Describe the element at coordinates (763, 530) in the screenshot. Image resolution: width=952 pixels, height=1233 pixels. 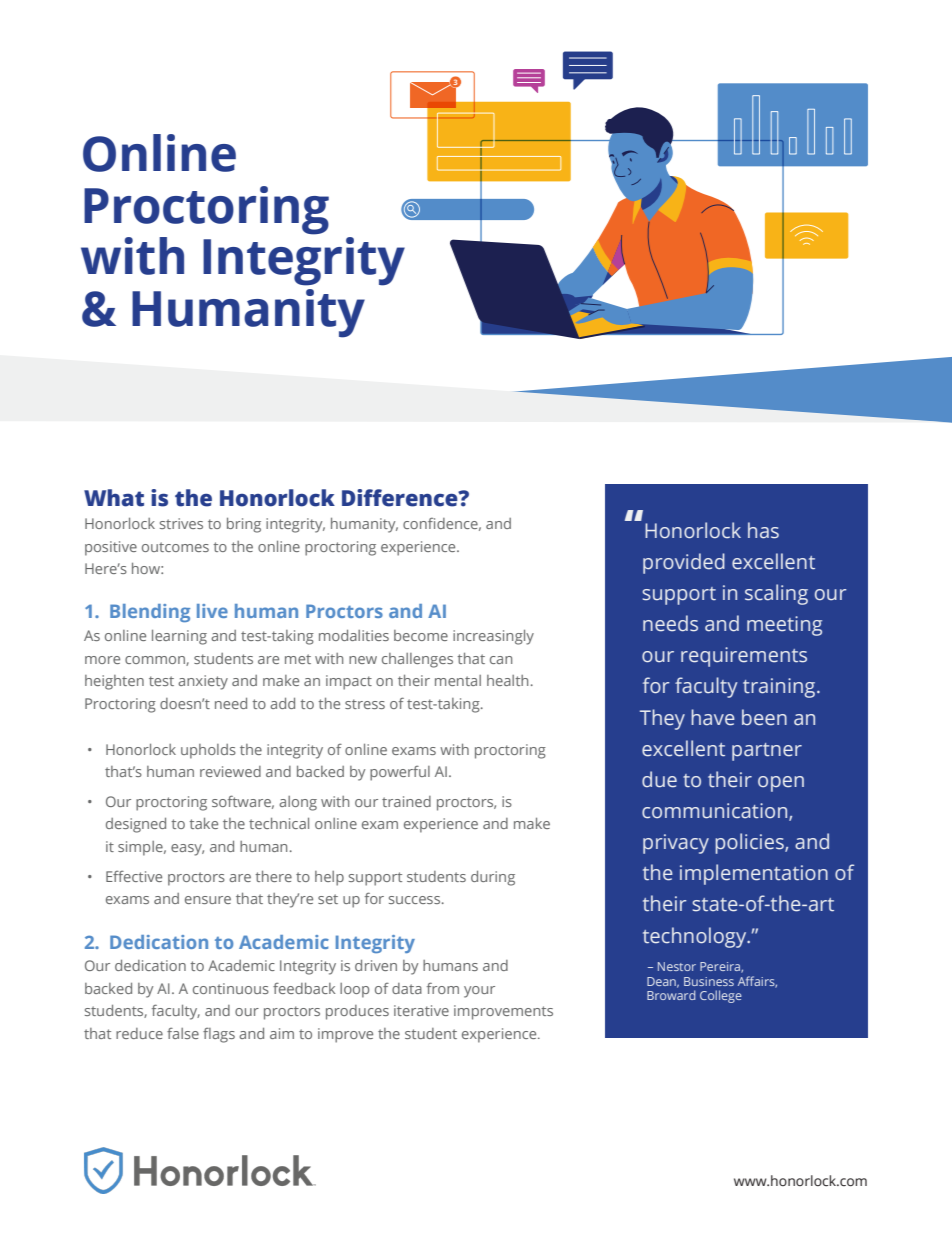
I see `has` at that location.
